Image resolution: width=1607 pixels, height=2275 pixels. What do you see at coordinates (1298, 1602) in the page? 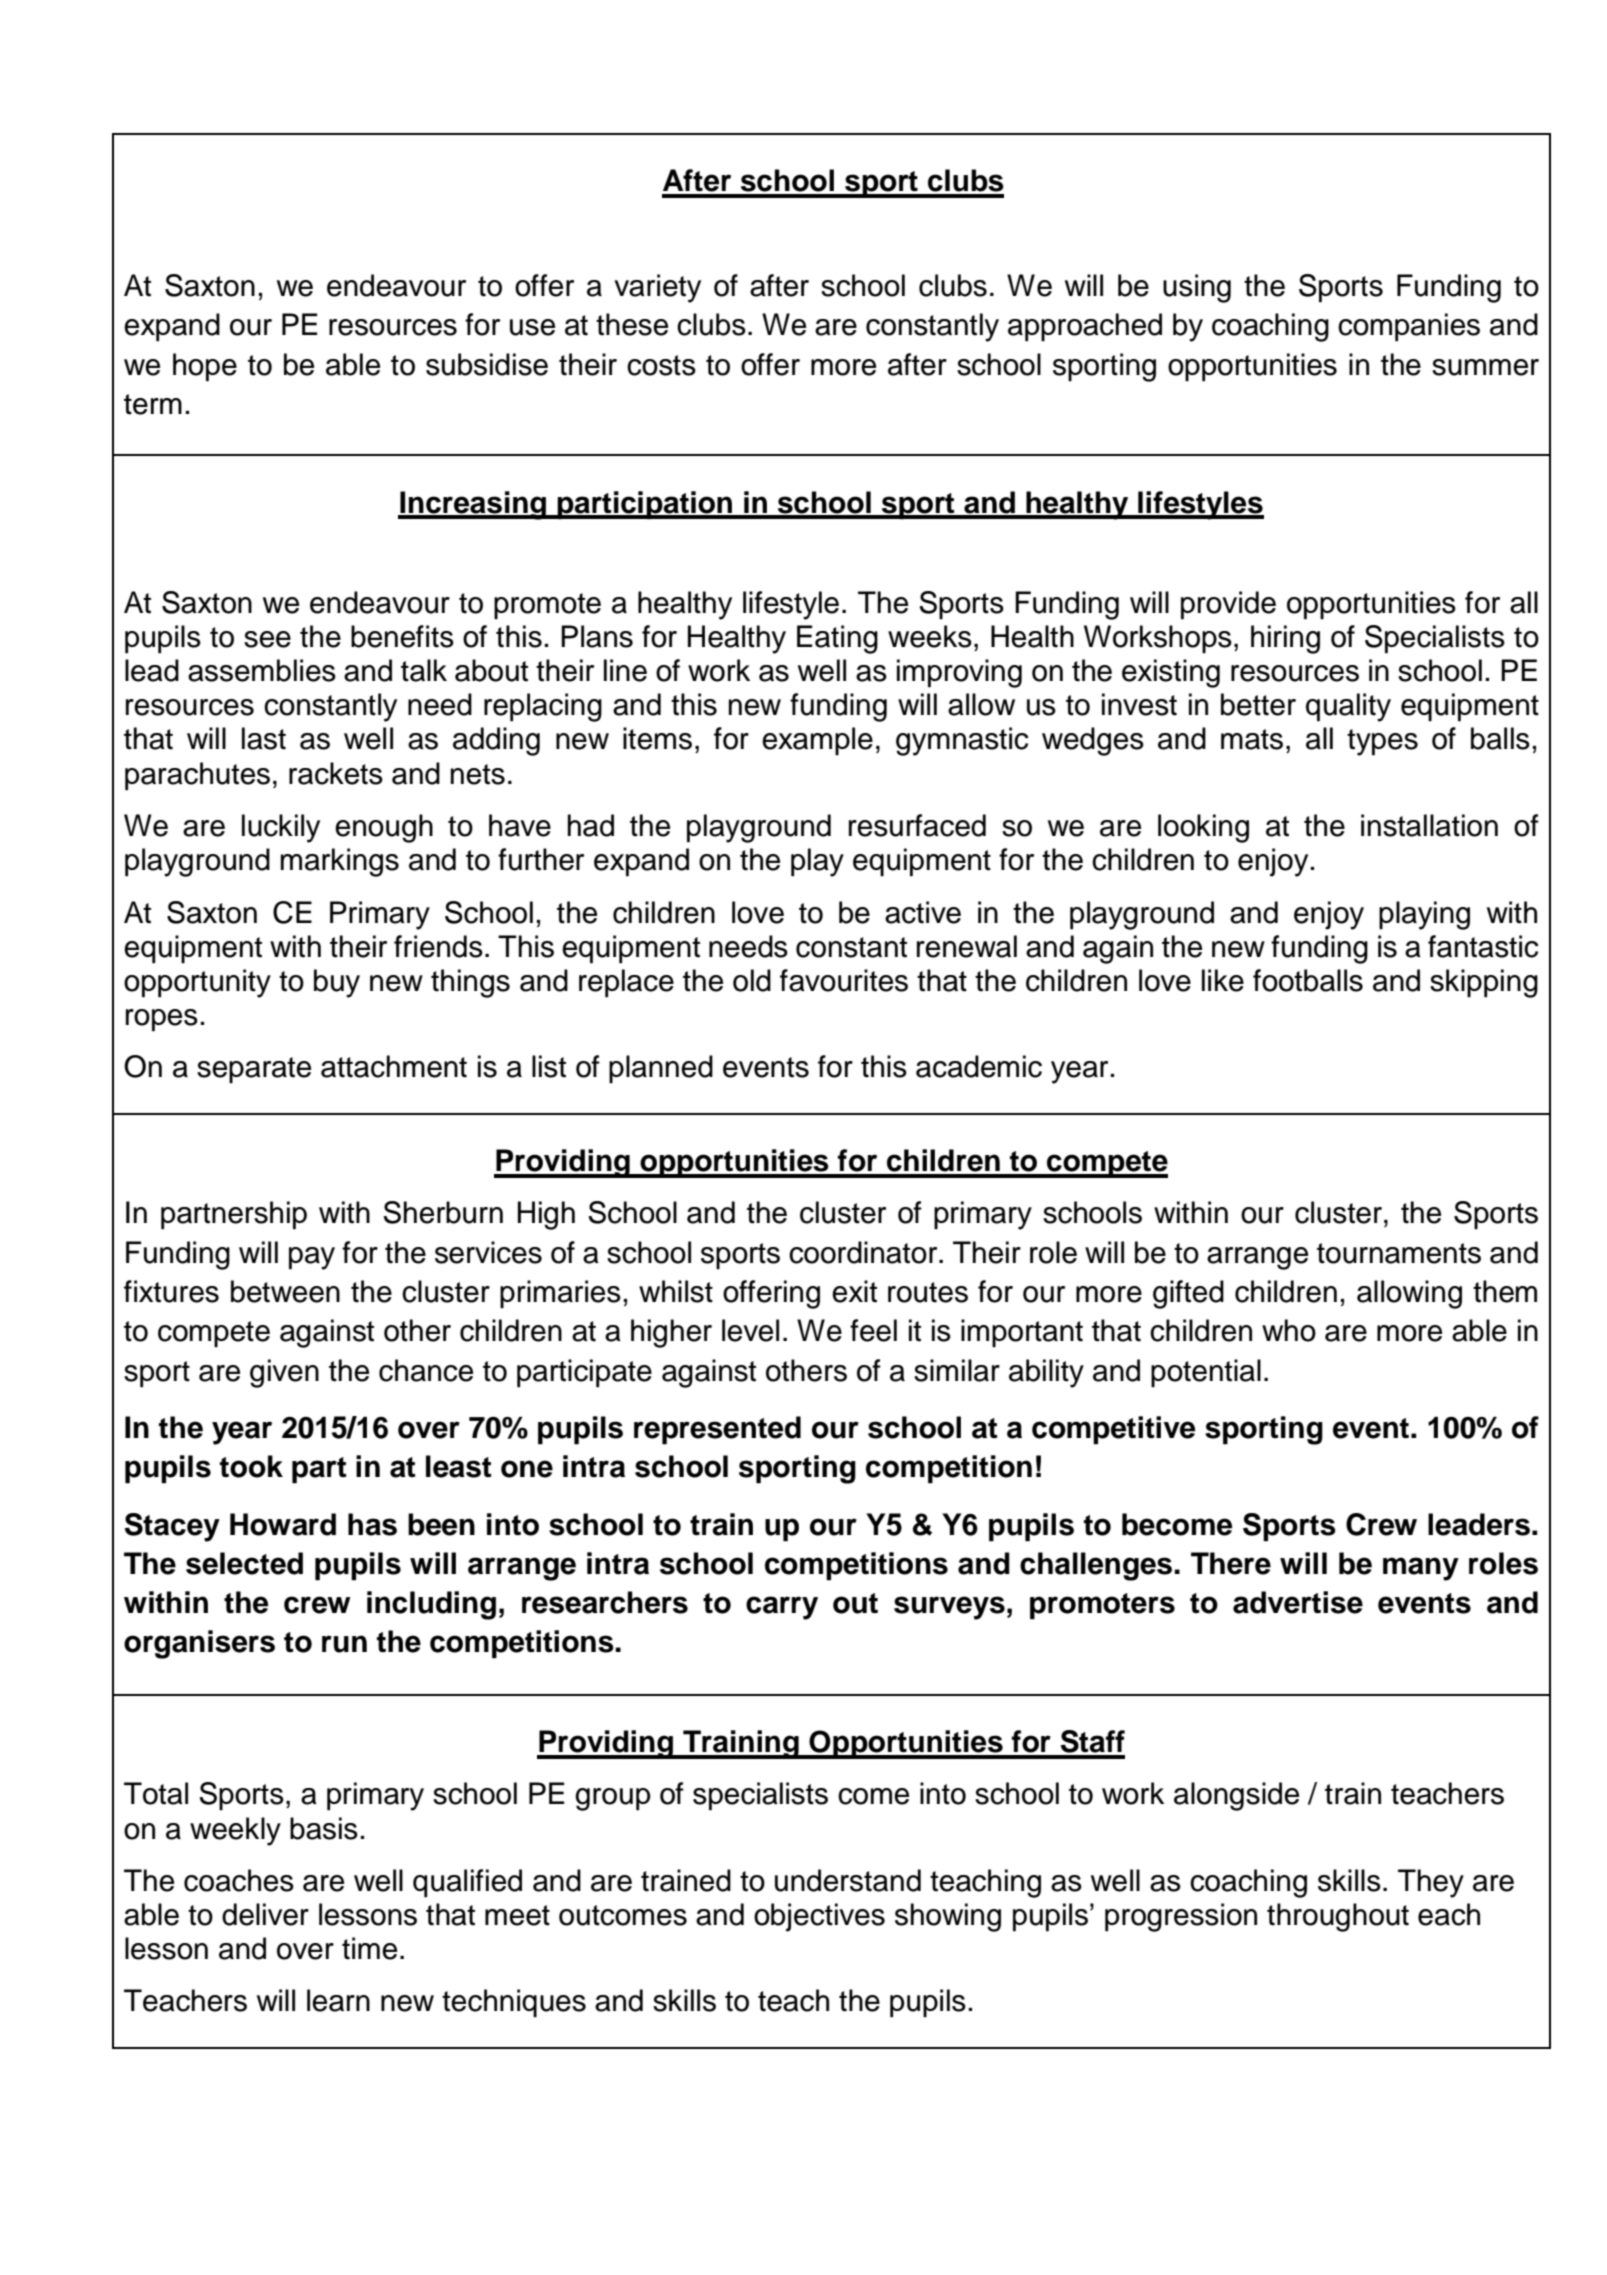
I see `advertise` at bounding box center [1298, 1602].
